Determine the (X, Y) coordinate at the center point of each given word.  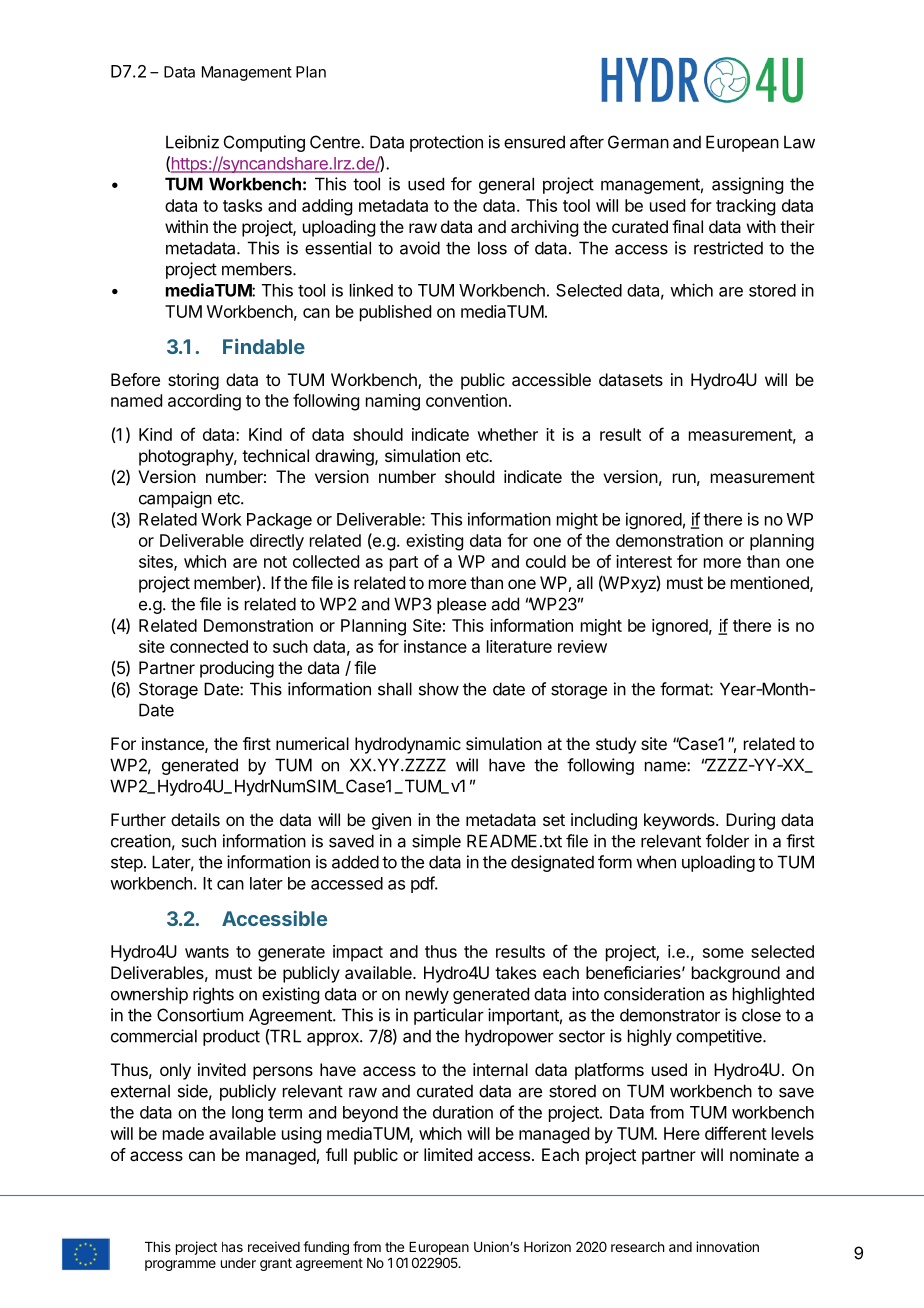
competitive (720, 1037)
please (461, 605)
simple (436, 842)
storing (193, 381)
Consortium (200, 1015)
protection (446, 143)
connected (209, 646)
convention (466, 400)
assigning (747, 185)
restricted (728, 248)
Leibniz (192, 142)
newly (427, 995)
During (750, 821)
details (195, 819)
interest (644, 561)
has (232, 1247)
